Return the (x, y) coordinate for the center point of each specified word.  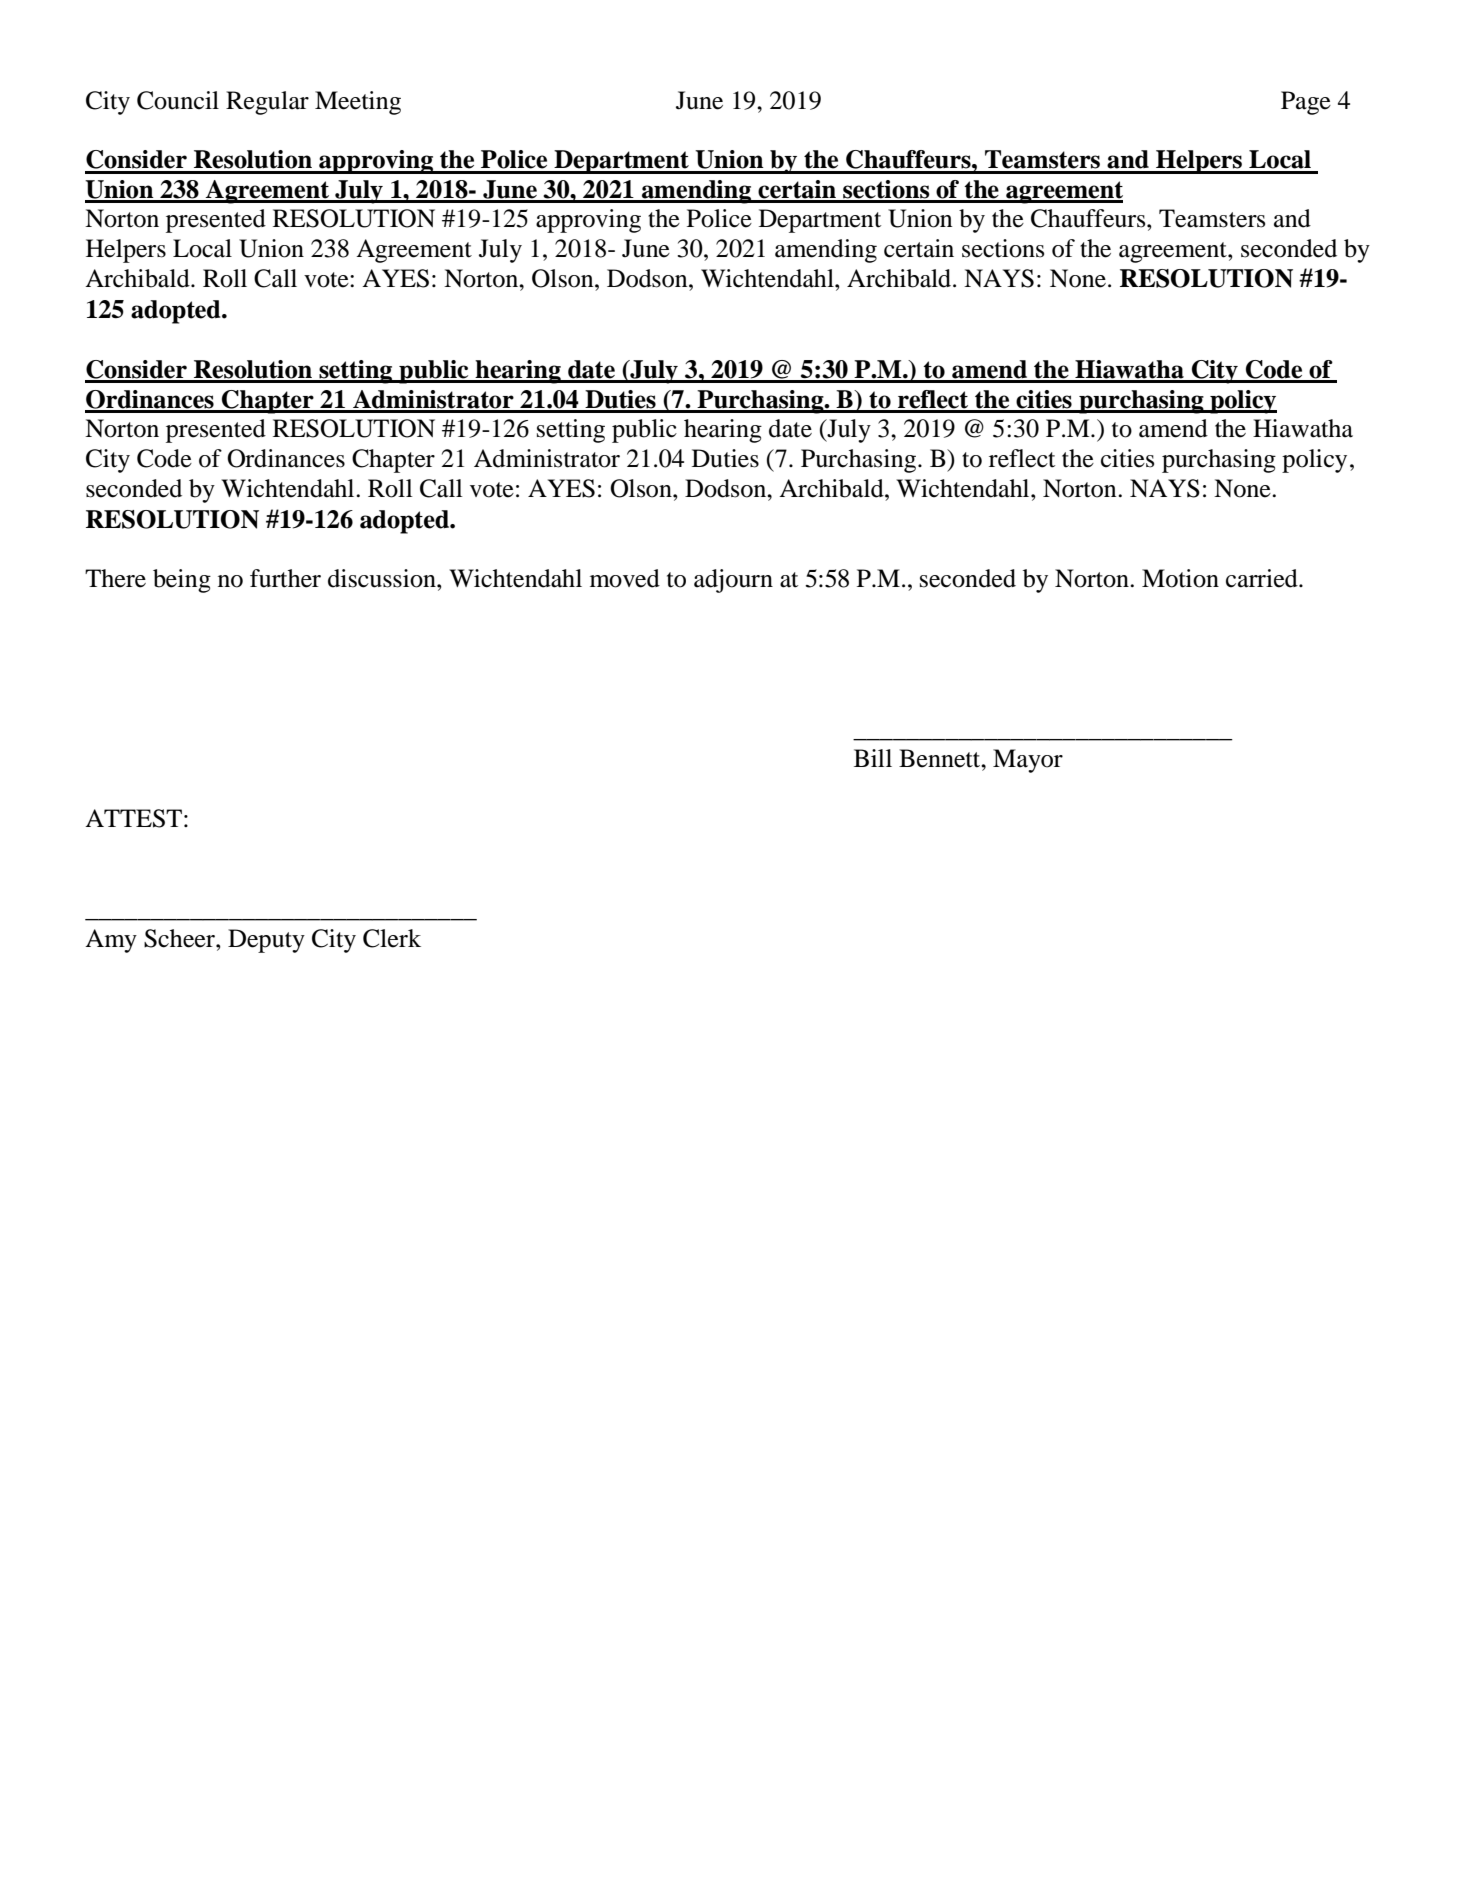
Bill (873, 758)
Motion (1180, 578)
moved (625, 578)
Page (1306, 103)
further (285, 578)
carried (1263, 578)
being (182, 581)
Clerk (392, 938)
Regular (267, 103)
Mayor (1028, 761)
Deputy (266, 941)
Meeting (358, 103)
